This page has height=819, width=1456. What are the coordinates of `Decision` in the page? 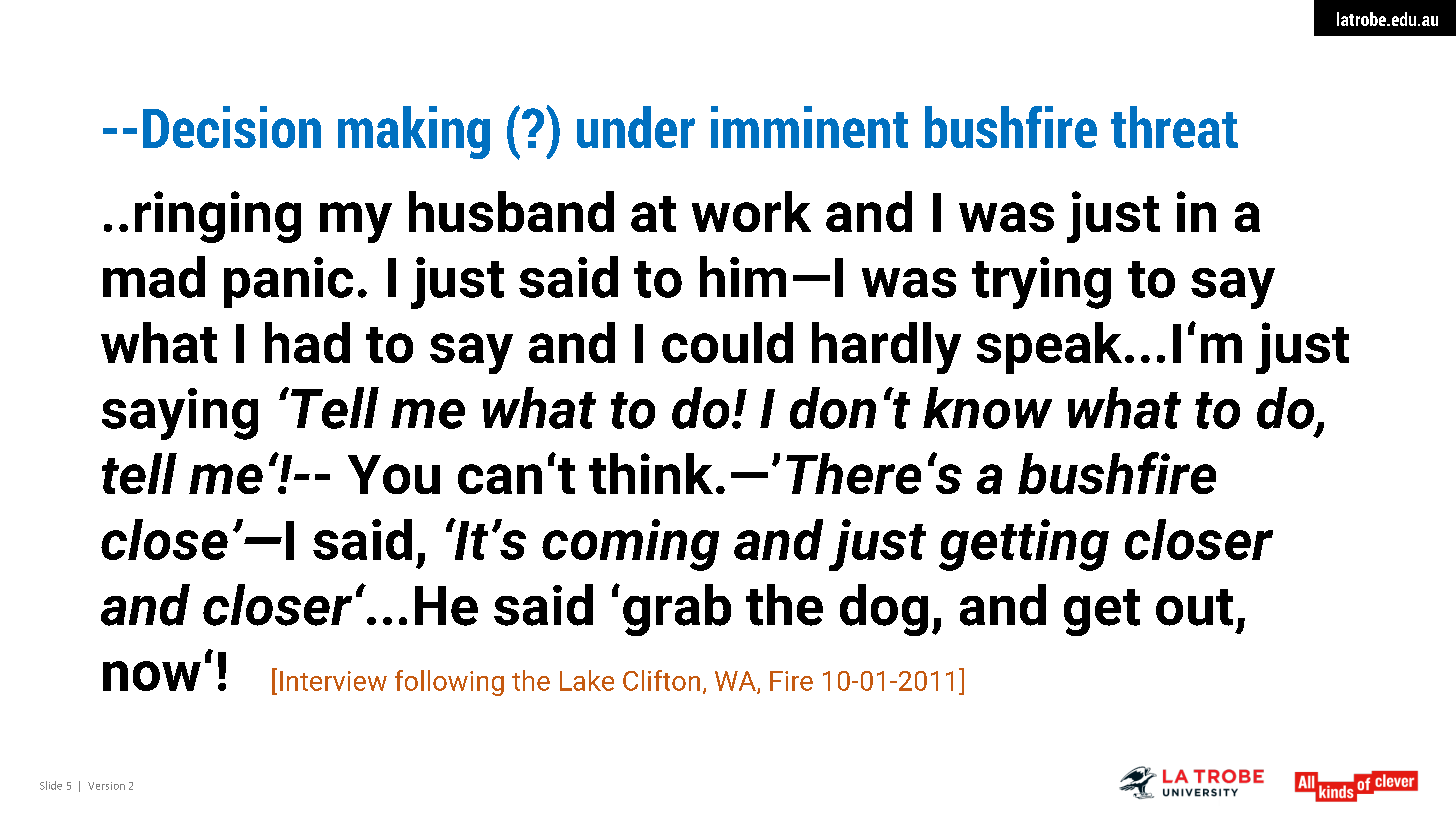 It's located at (232, 127).
